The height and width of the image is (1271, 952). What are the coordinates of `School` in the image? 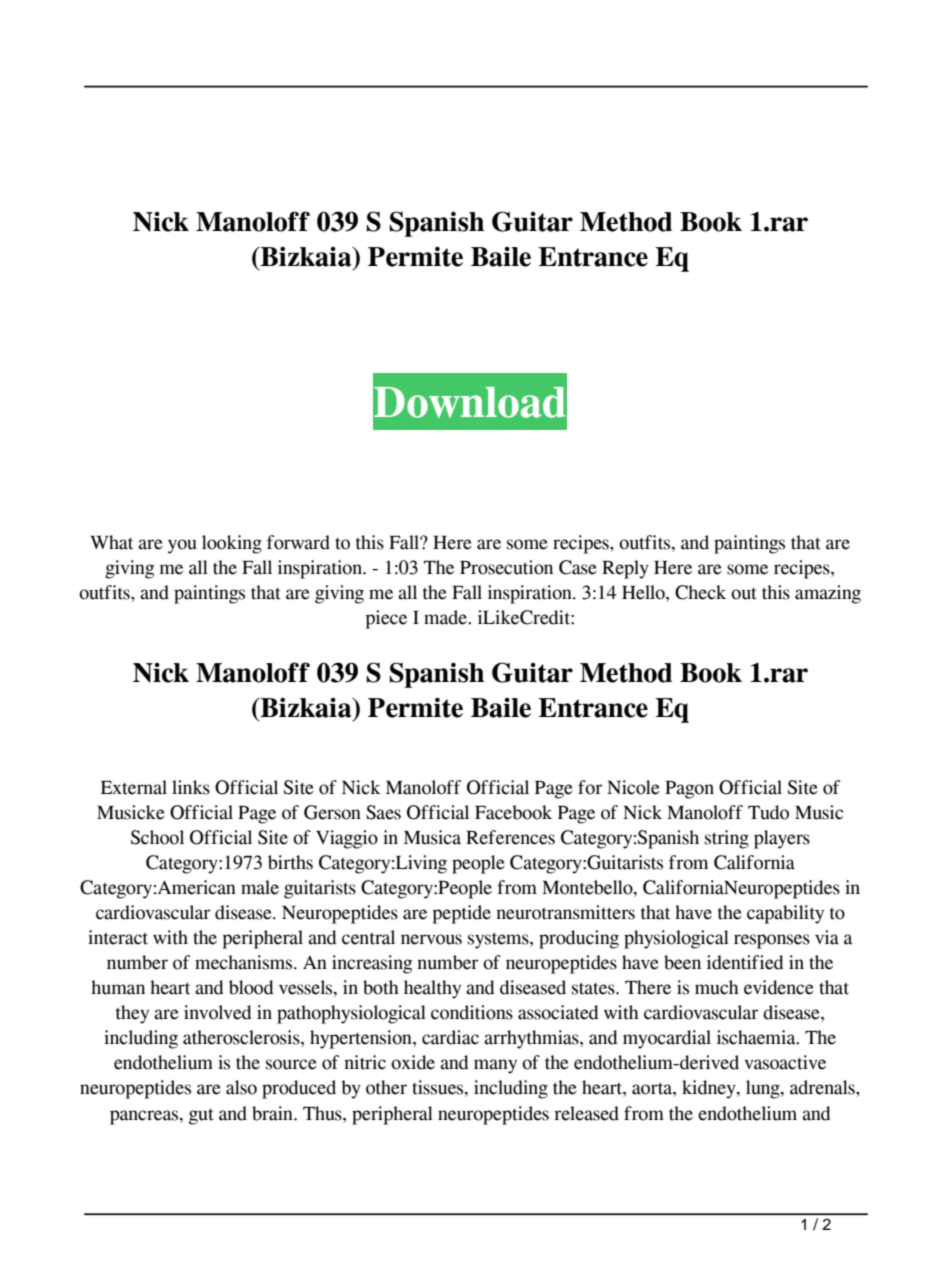 It's located at (157, 837).
